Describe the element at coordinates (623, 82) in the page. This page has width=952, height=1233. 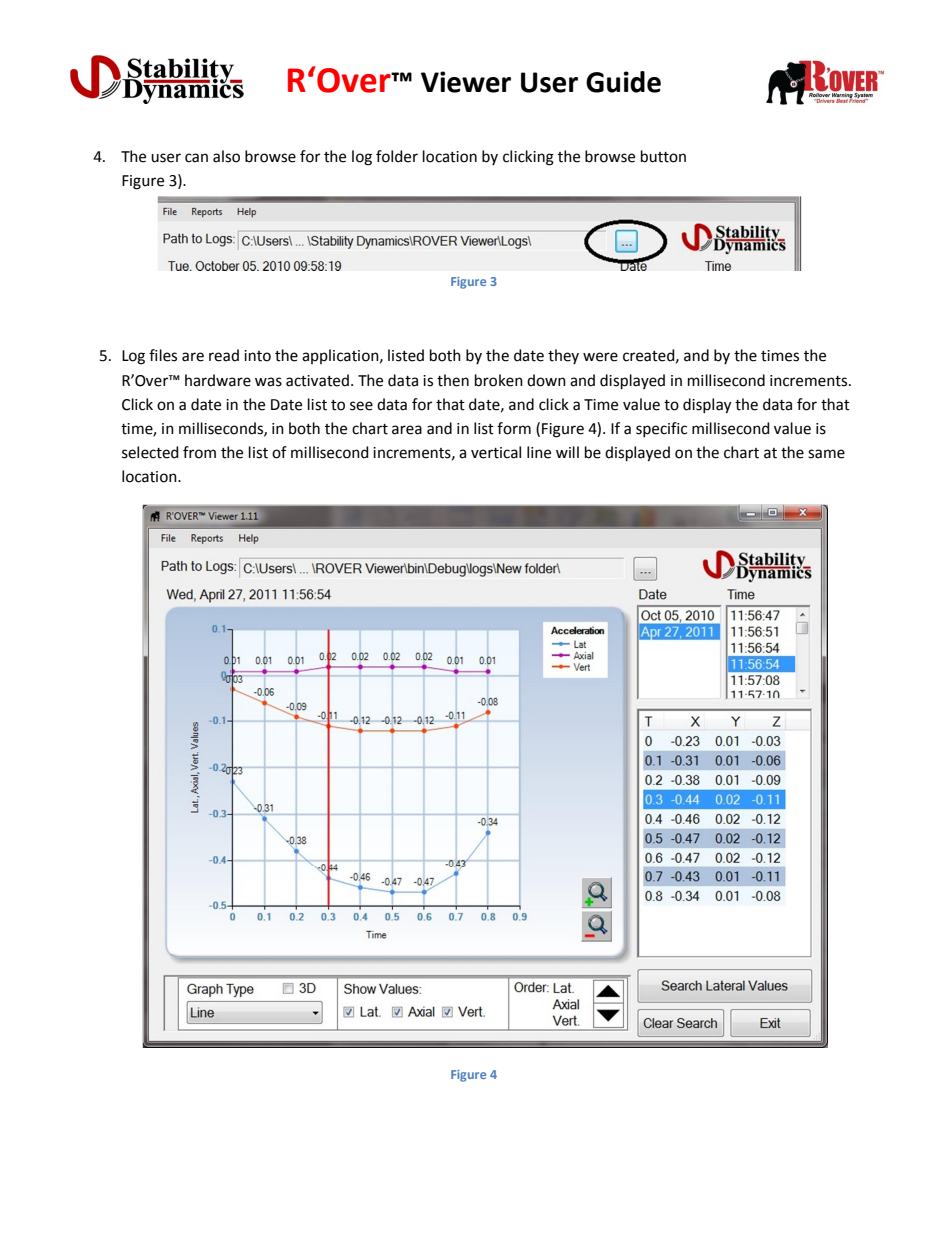
I see `Guide` at that location.
